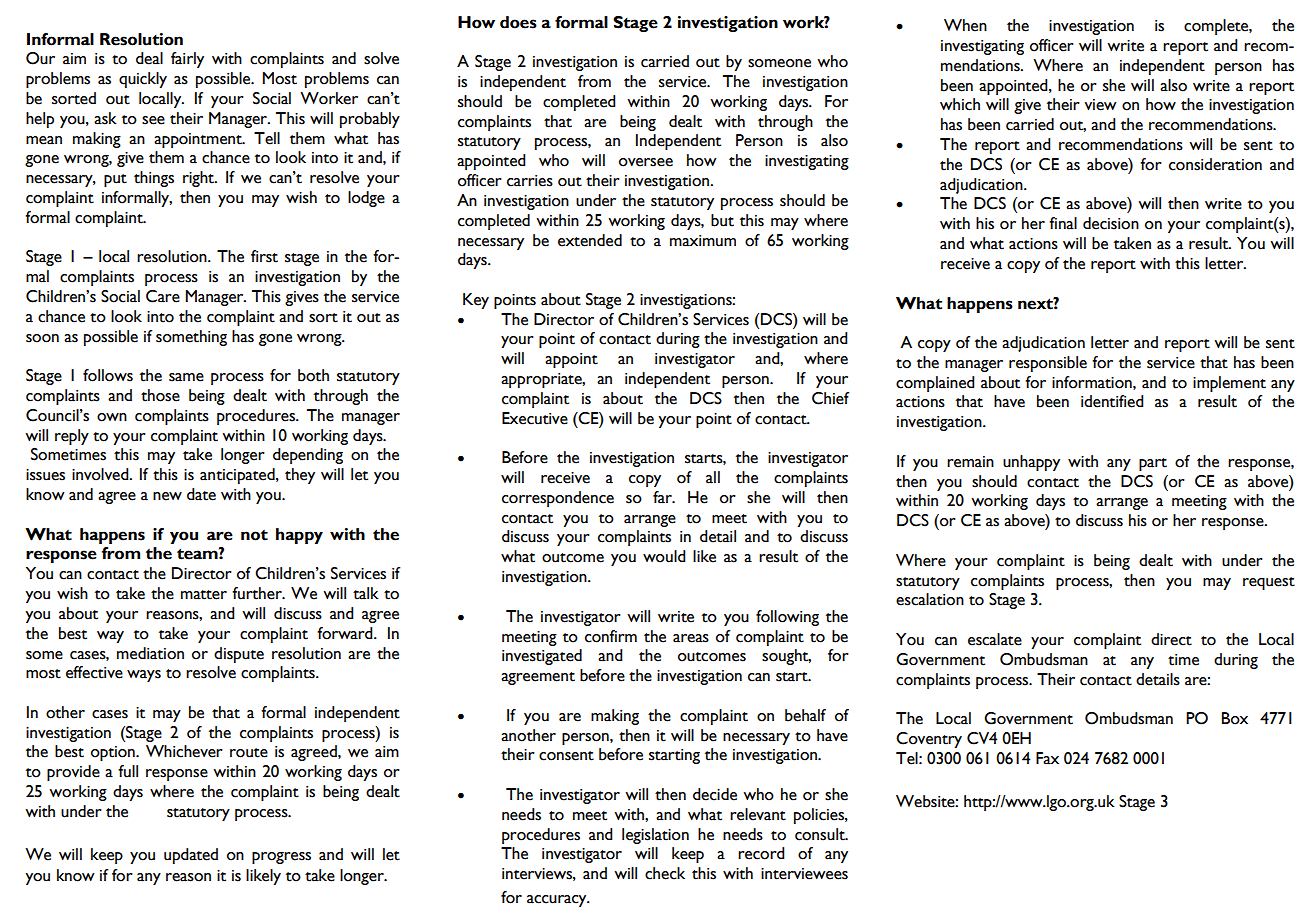  What do you see at coordinates (1153, 464) in the screenshot?
I see `part` at bounding box center [1153, 464].
